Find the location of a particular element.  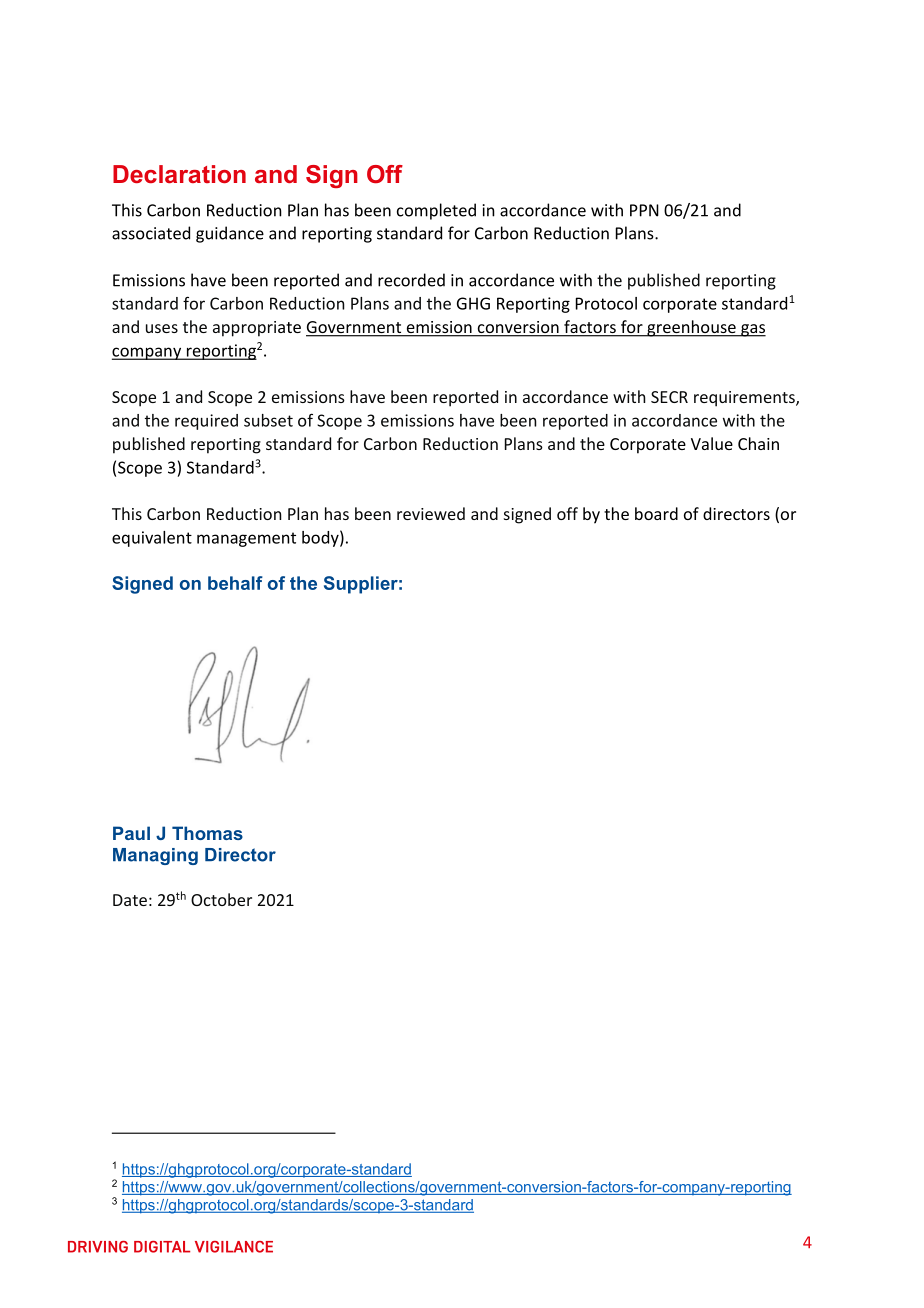

management is located at coordinates (246, 539).
